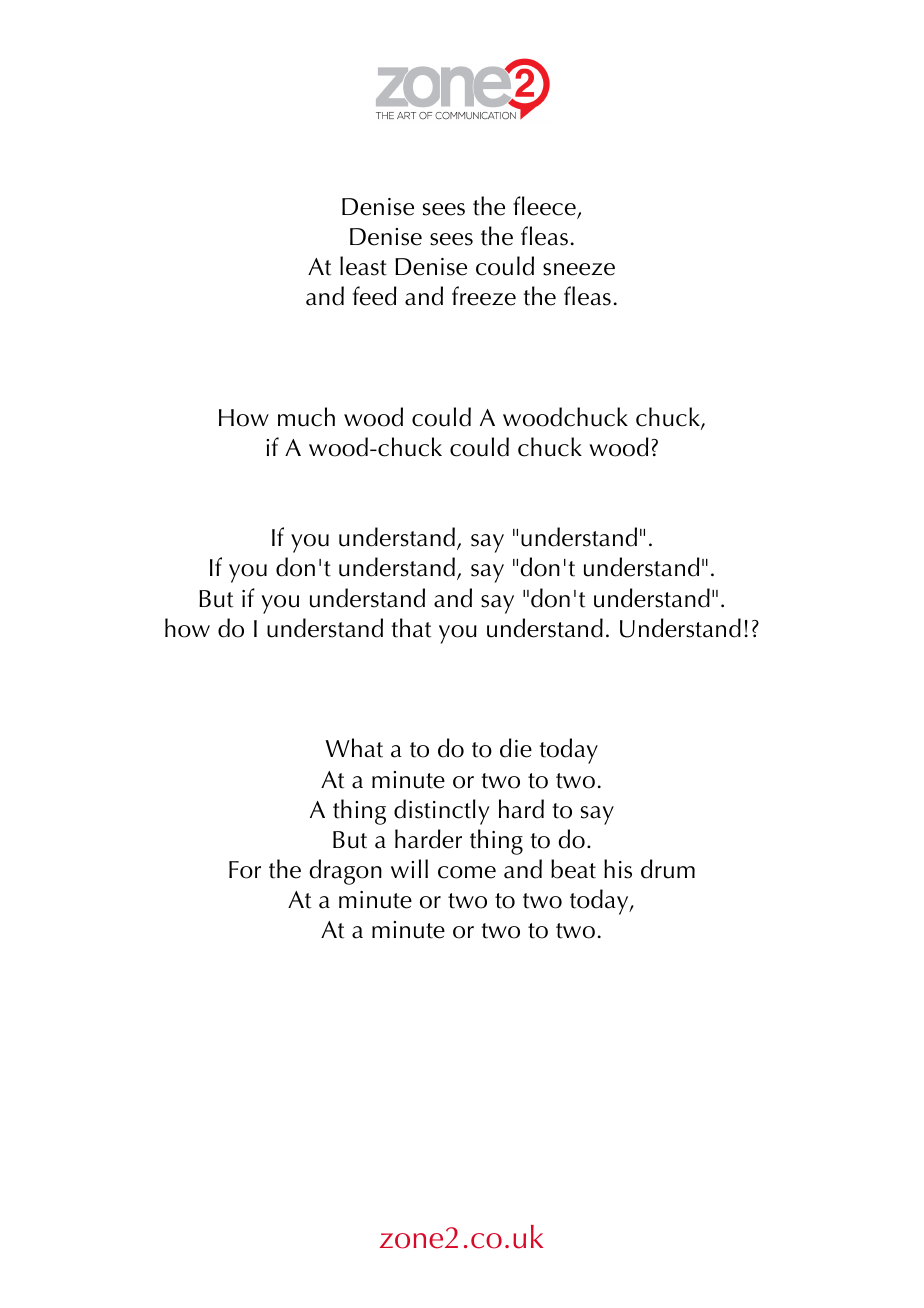 Image resolution: width=924 pixels, height=1308 pixels. I want to click on that, so click(411, 628).
